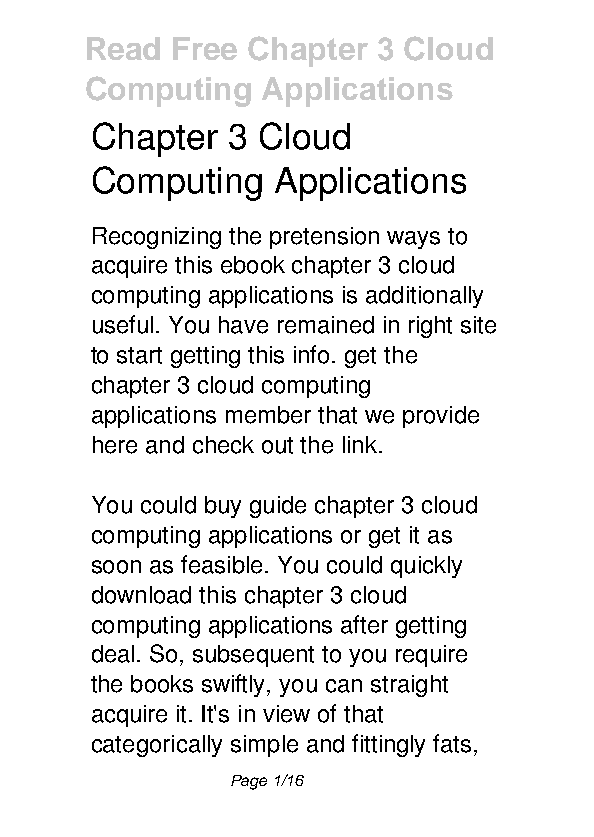  Describe the element at coordinates (123, 324) in the screenshot. I see `useful` at that location.
